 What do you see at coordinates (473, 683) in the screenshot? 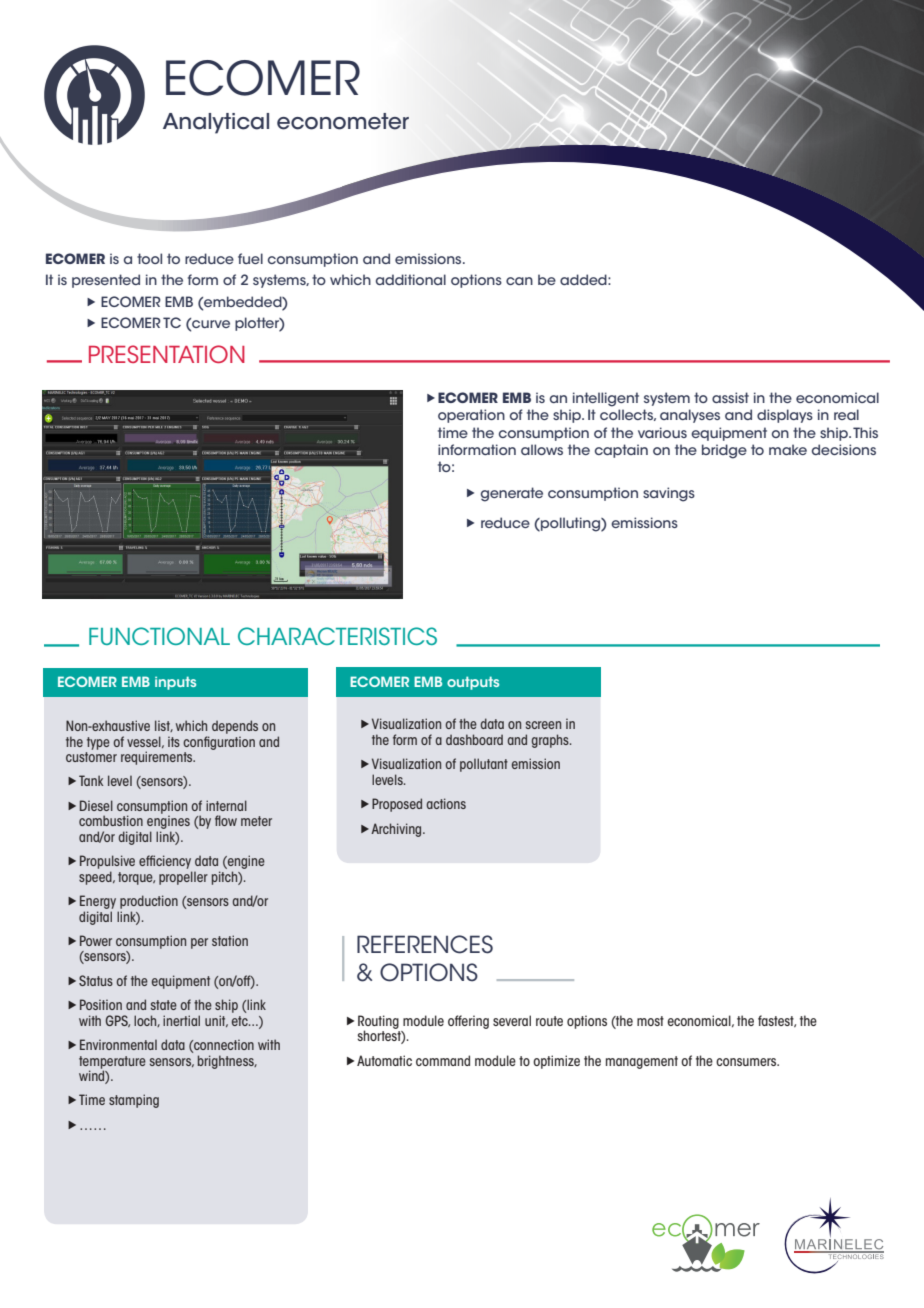
I see `outputs` at bounding box center [473, 683].
